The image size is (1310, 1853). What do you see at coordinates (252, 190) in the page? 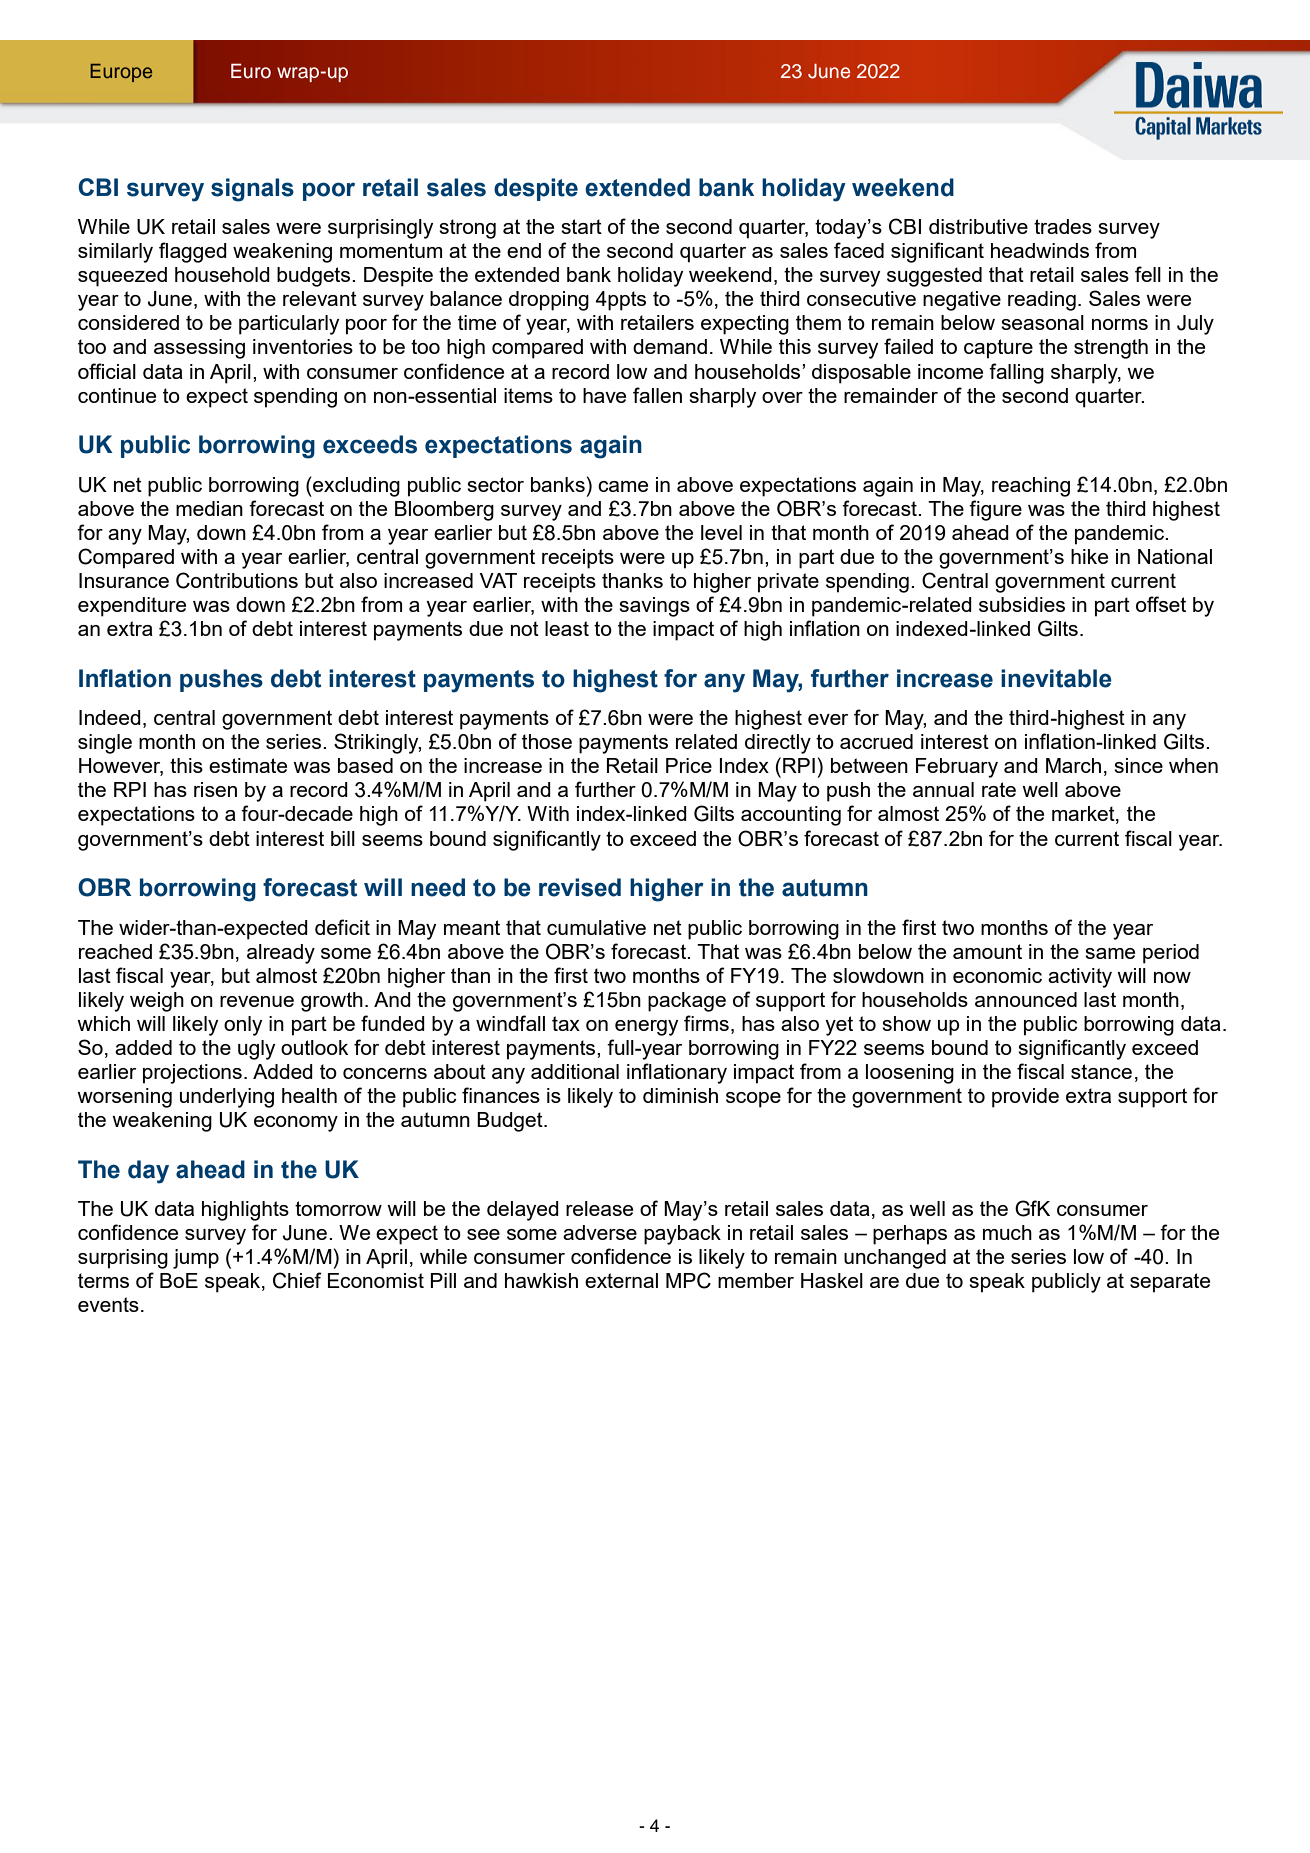
I see `signals` at bounding box center [252, 190].
